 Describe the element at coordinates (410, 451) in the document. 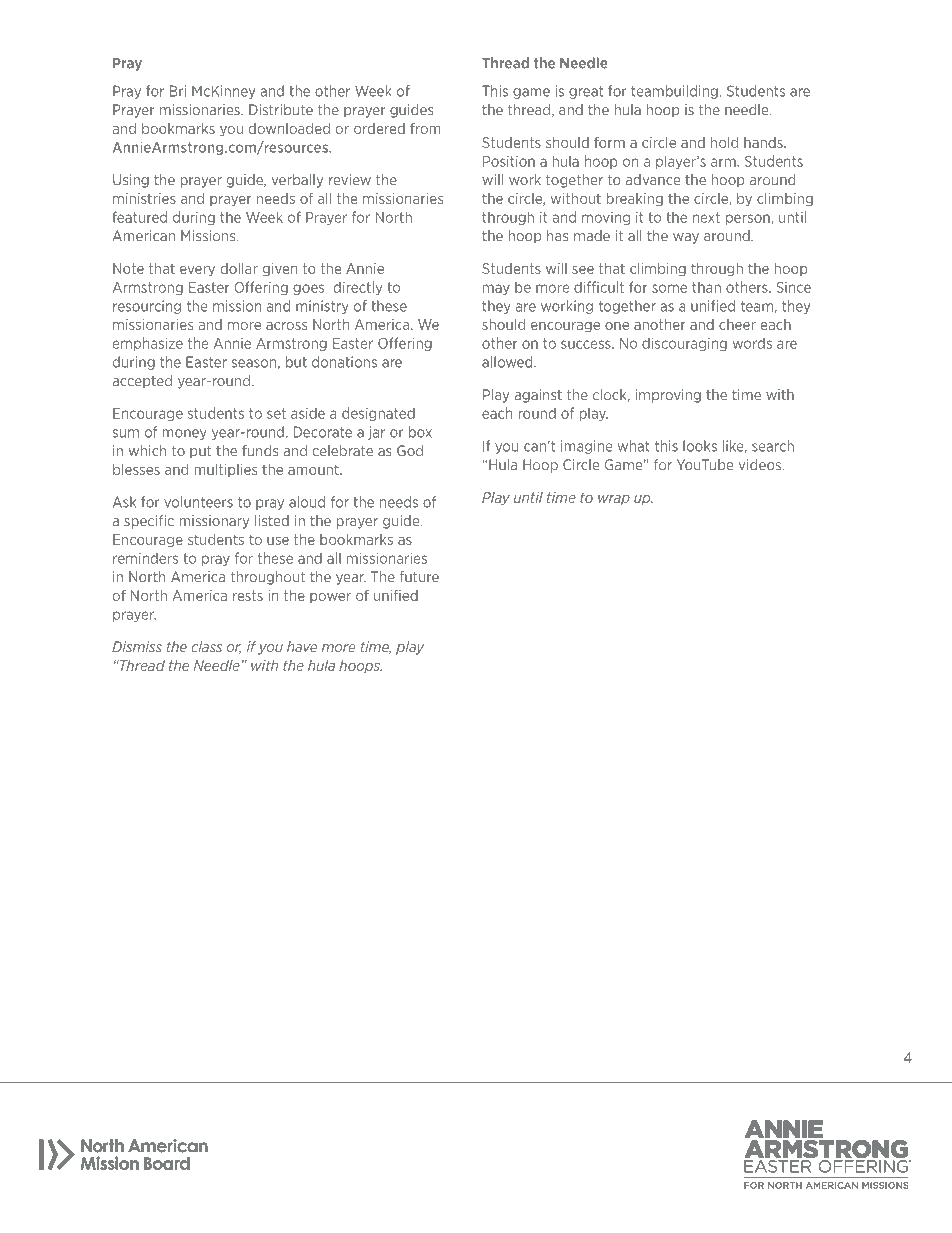

I see `God` at that location.
